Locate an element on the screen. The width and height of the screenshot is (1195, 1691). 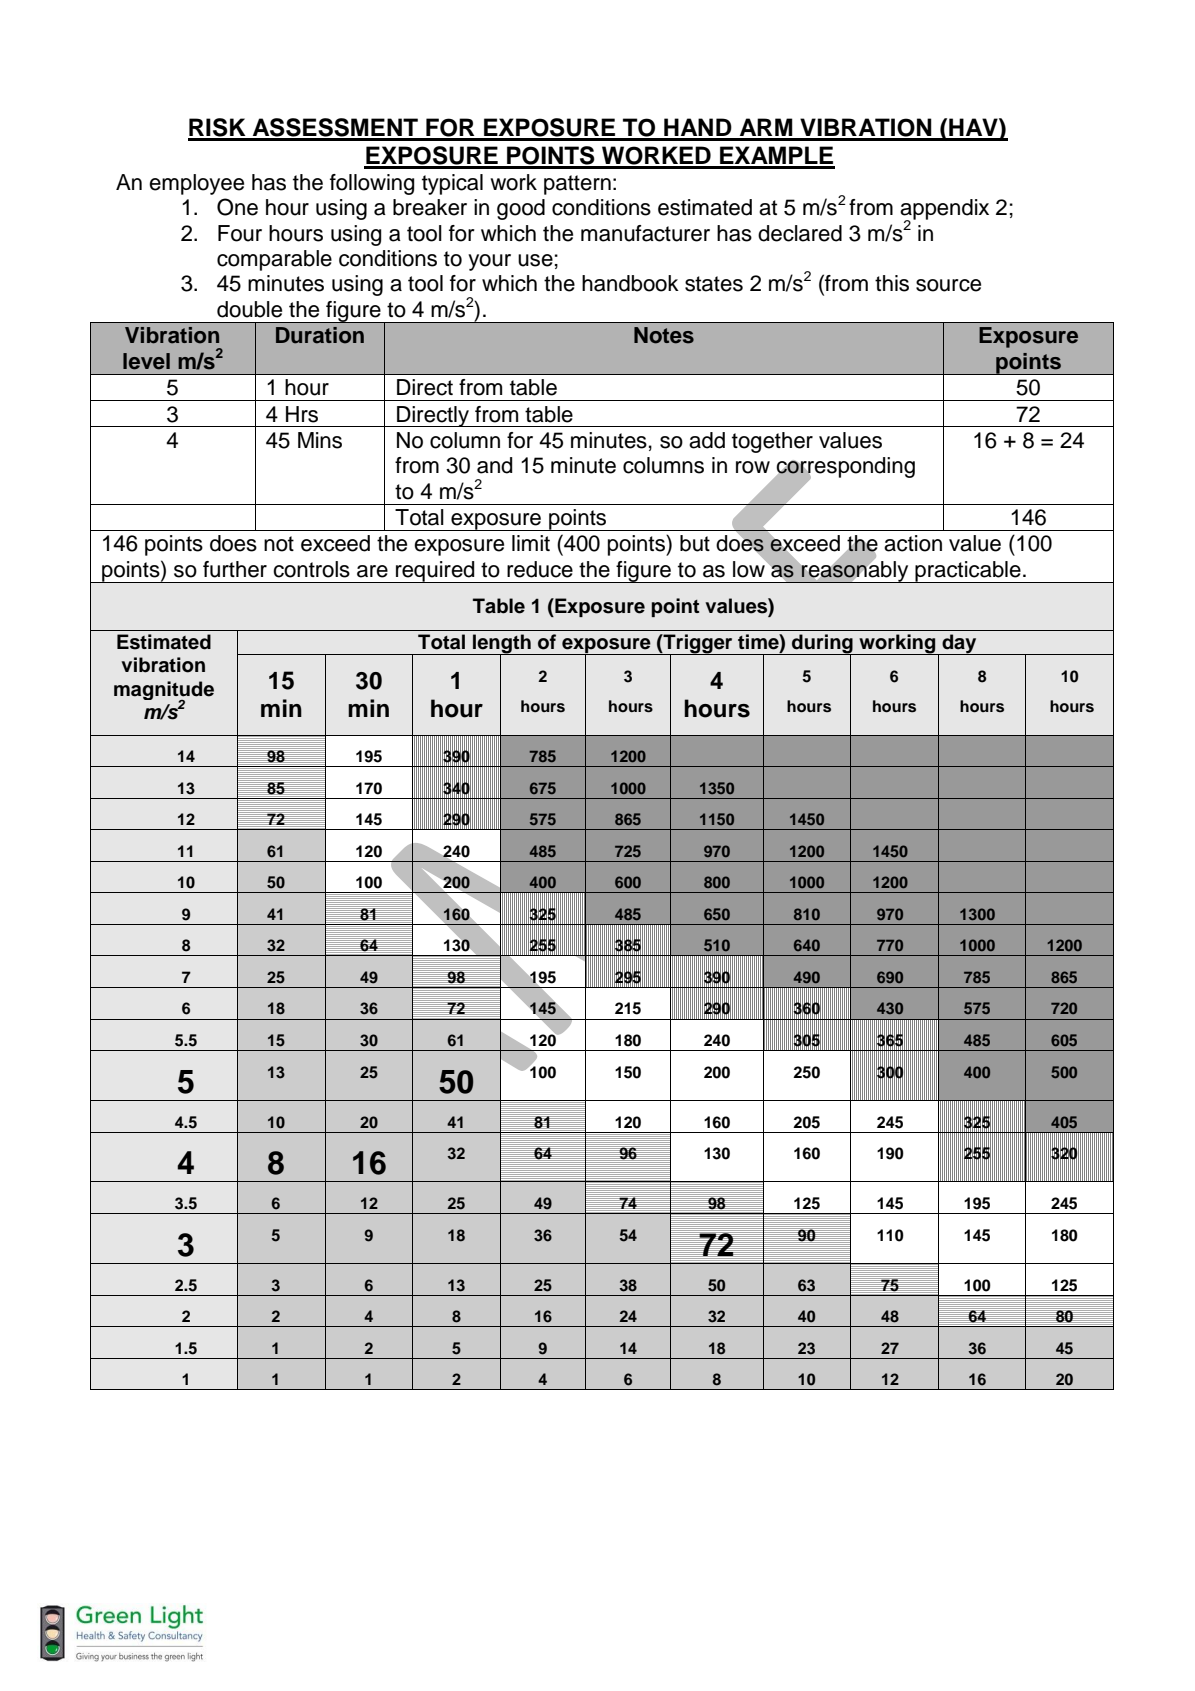
Mins is located at coordinates (320, 440).
